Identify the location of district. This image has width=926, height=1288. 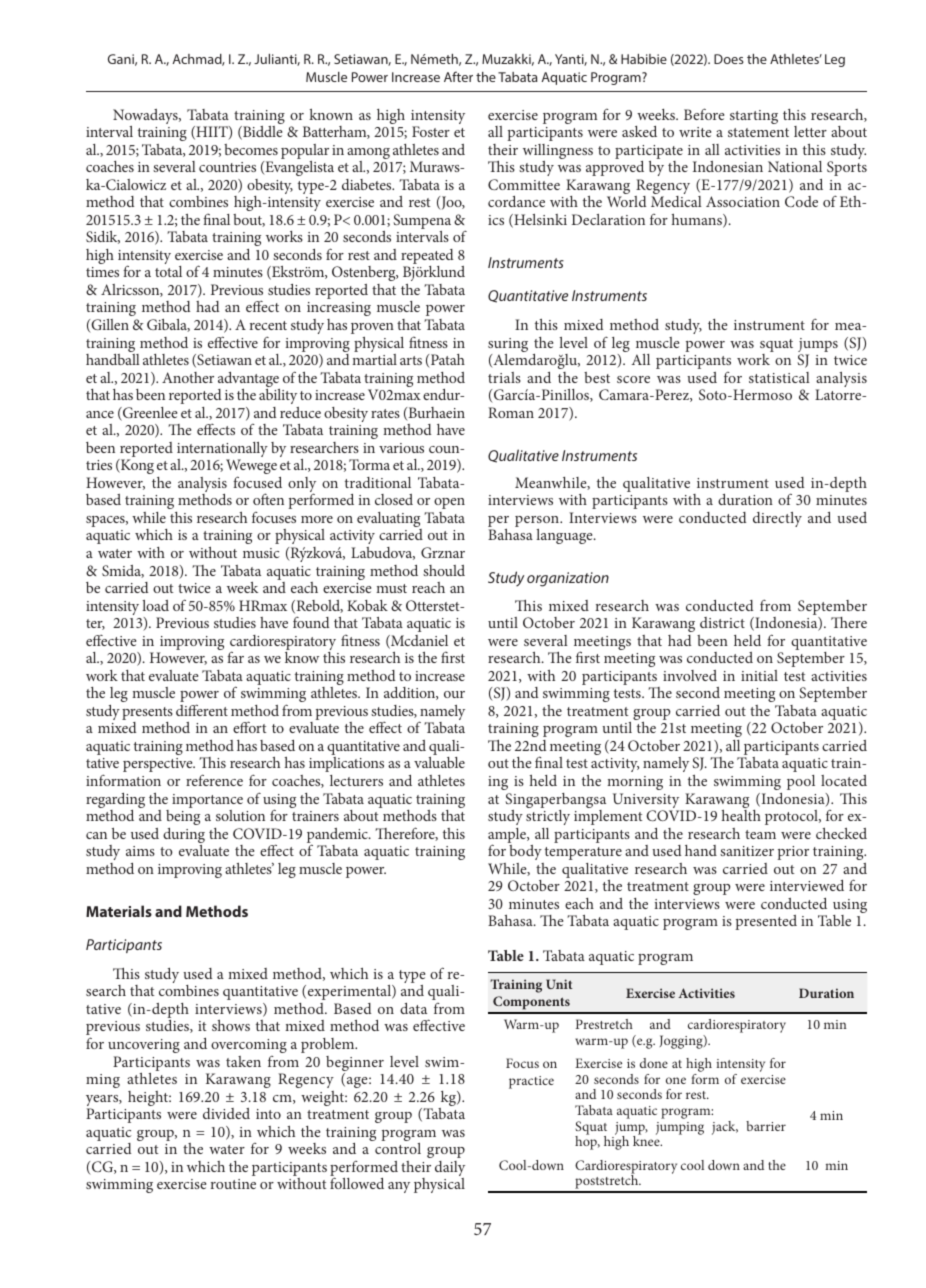
(722, 622).
